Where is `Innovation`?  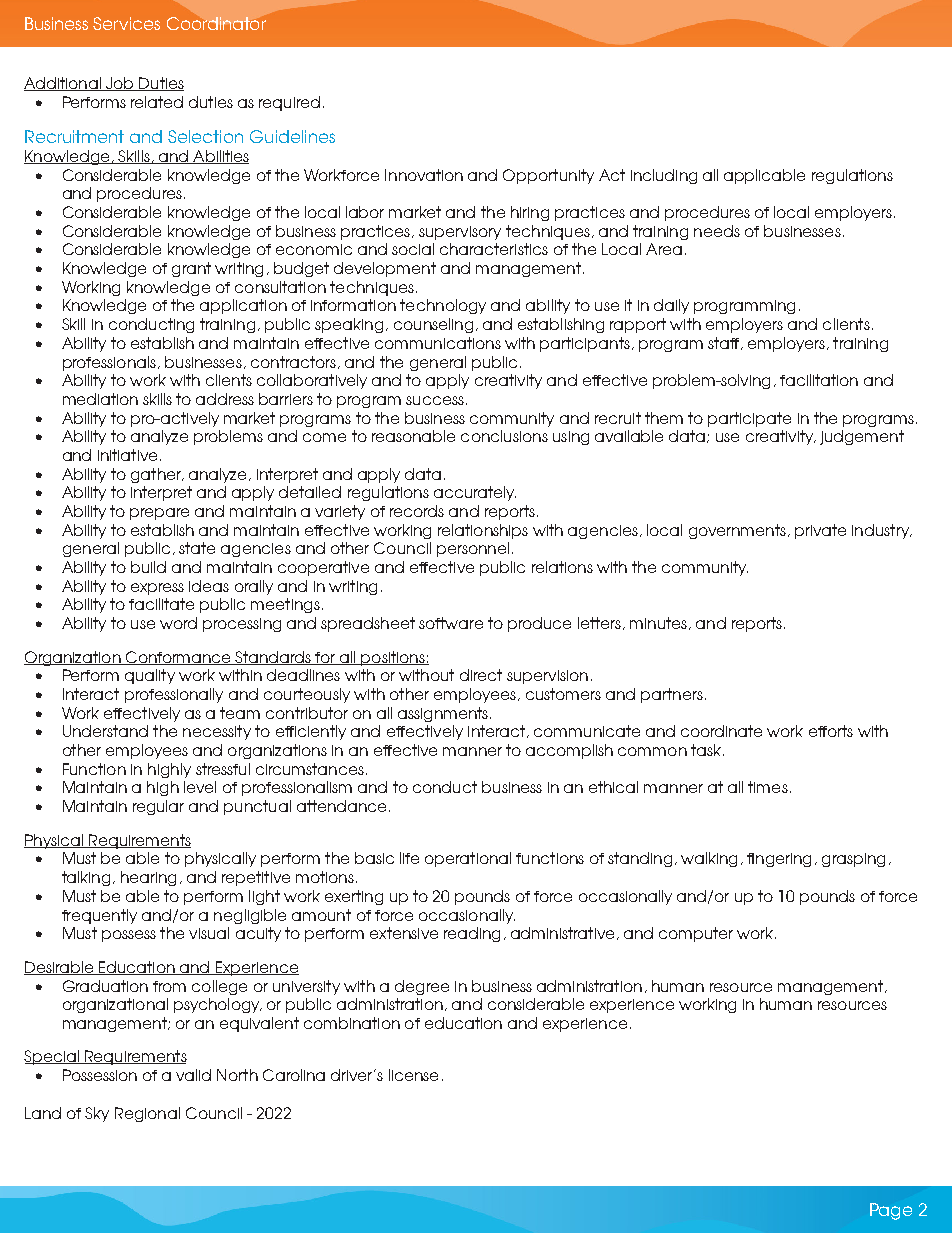 Innovation is located at coordinates (424, 175).
